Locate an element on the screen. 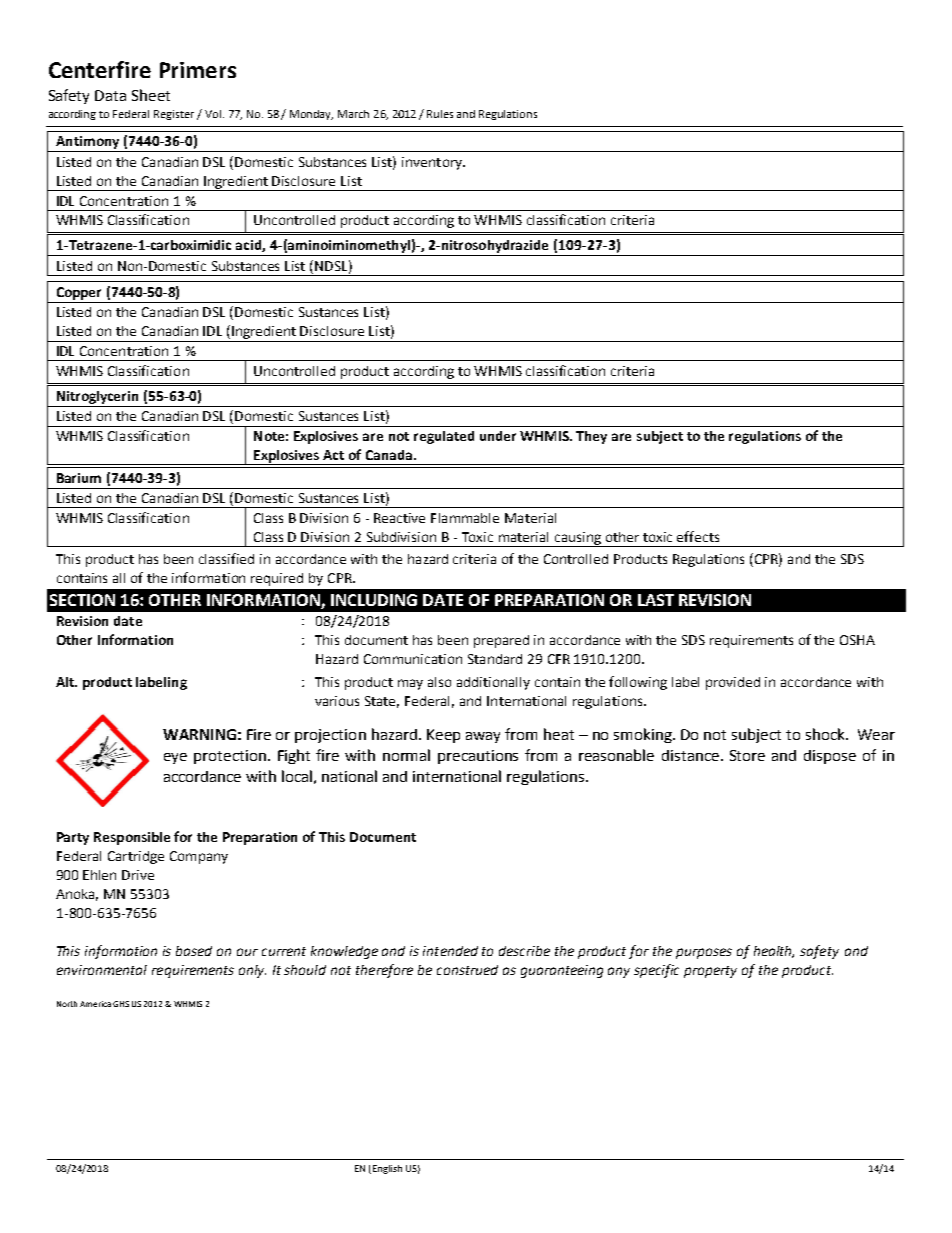 The image size is (952, 1233). Sheet is located at coordinates (151, 95).
